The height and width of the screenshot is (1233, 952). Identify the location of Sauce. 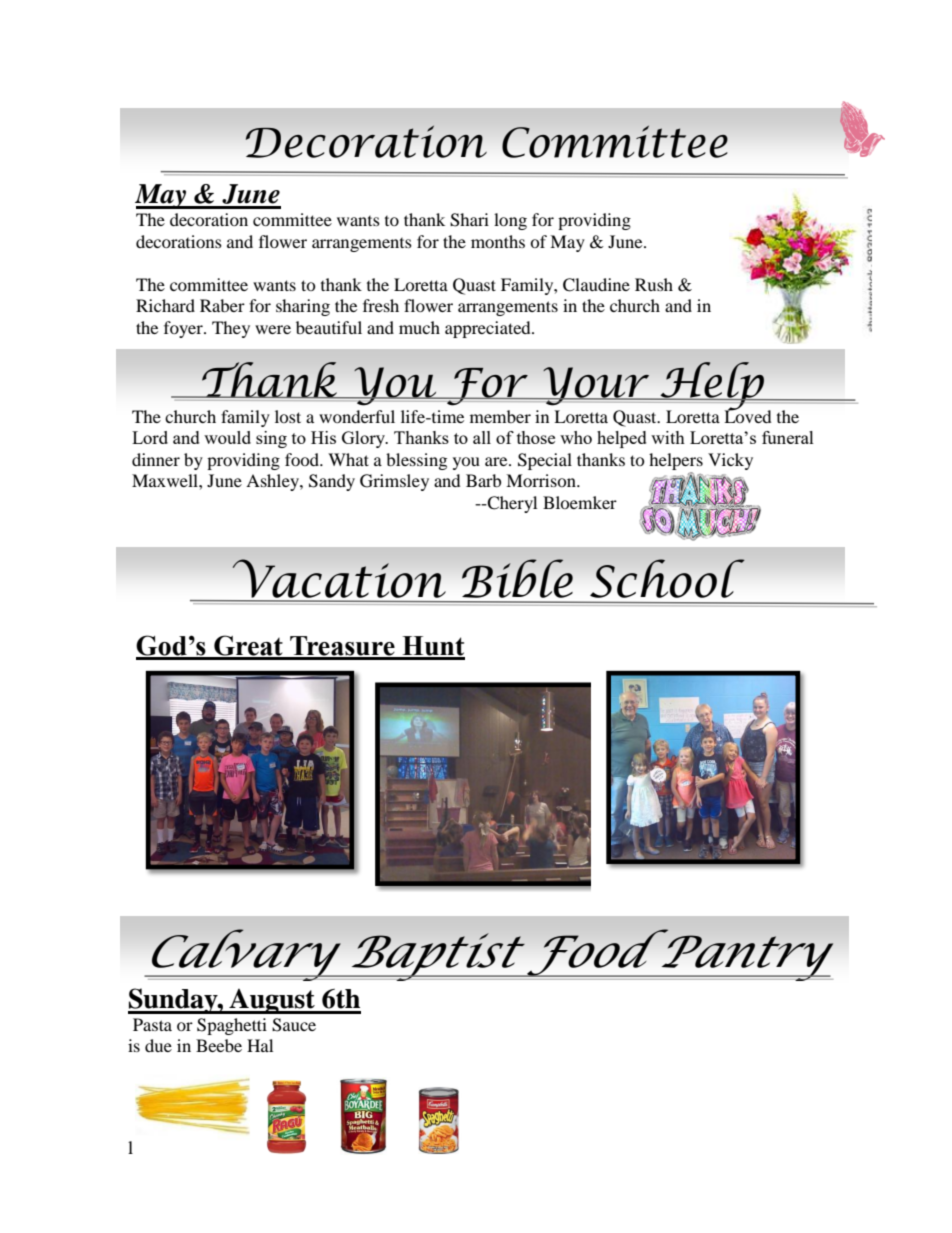
(294, 1025).
